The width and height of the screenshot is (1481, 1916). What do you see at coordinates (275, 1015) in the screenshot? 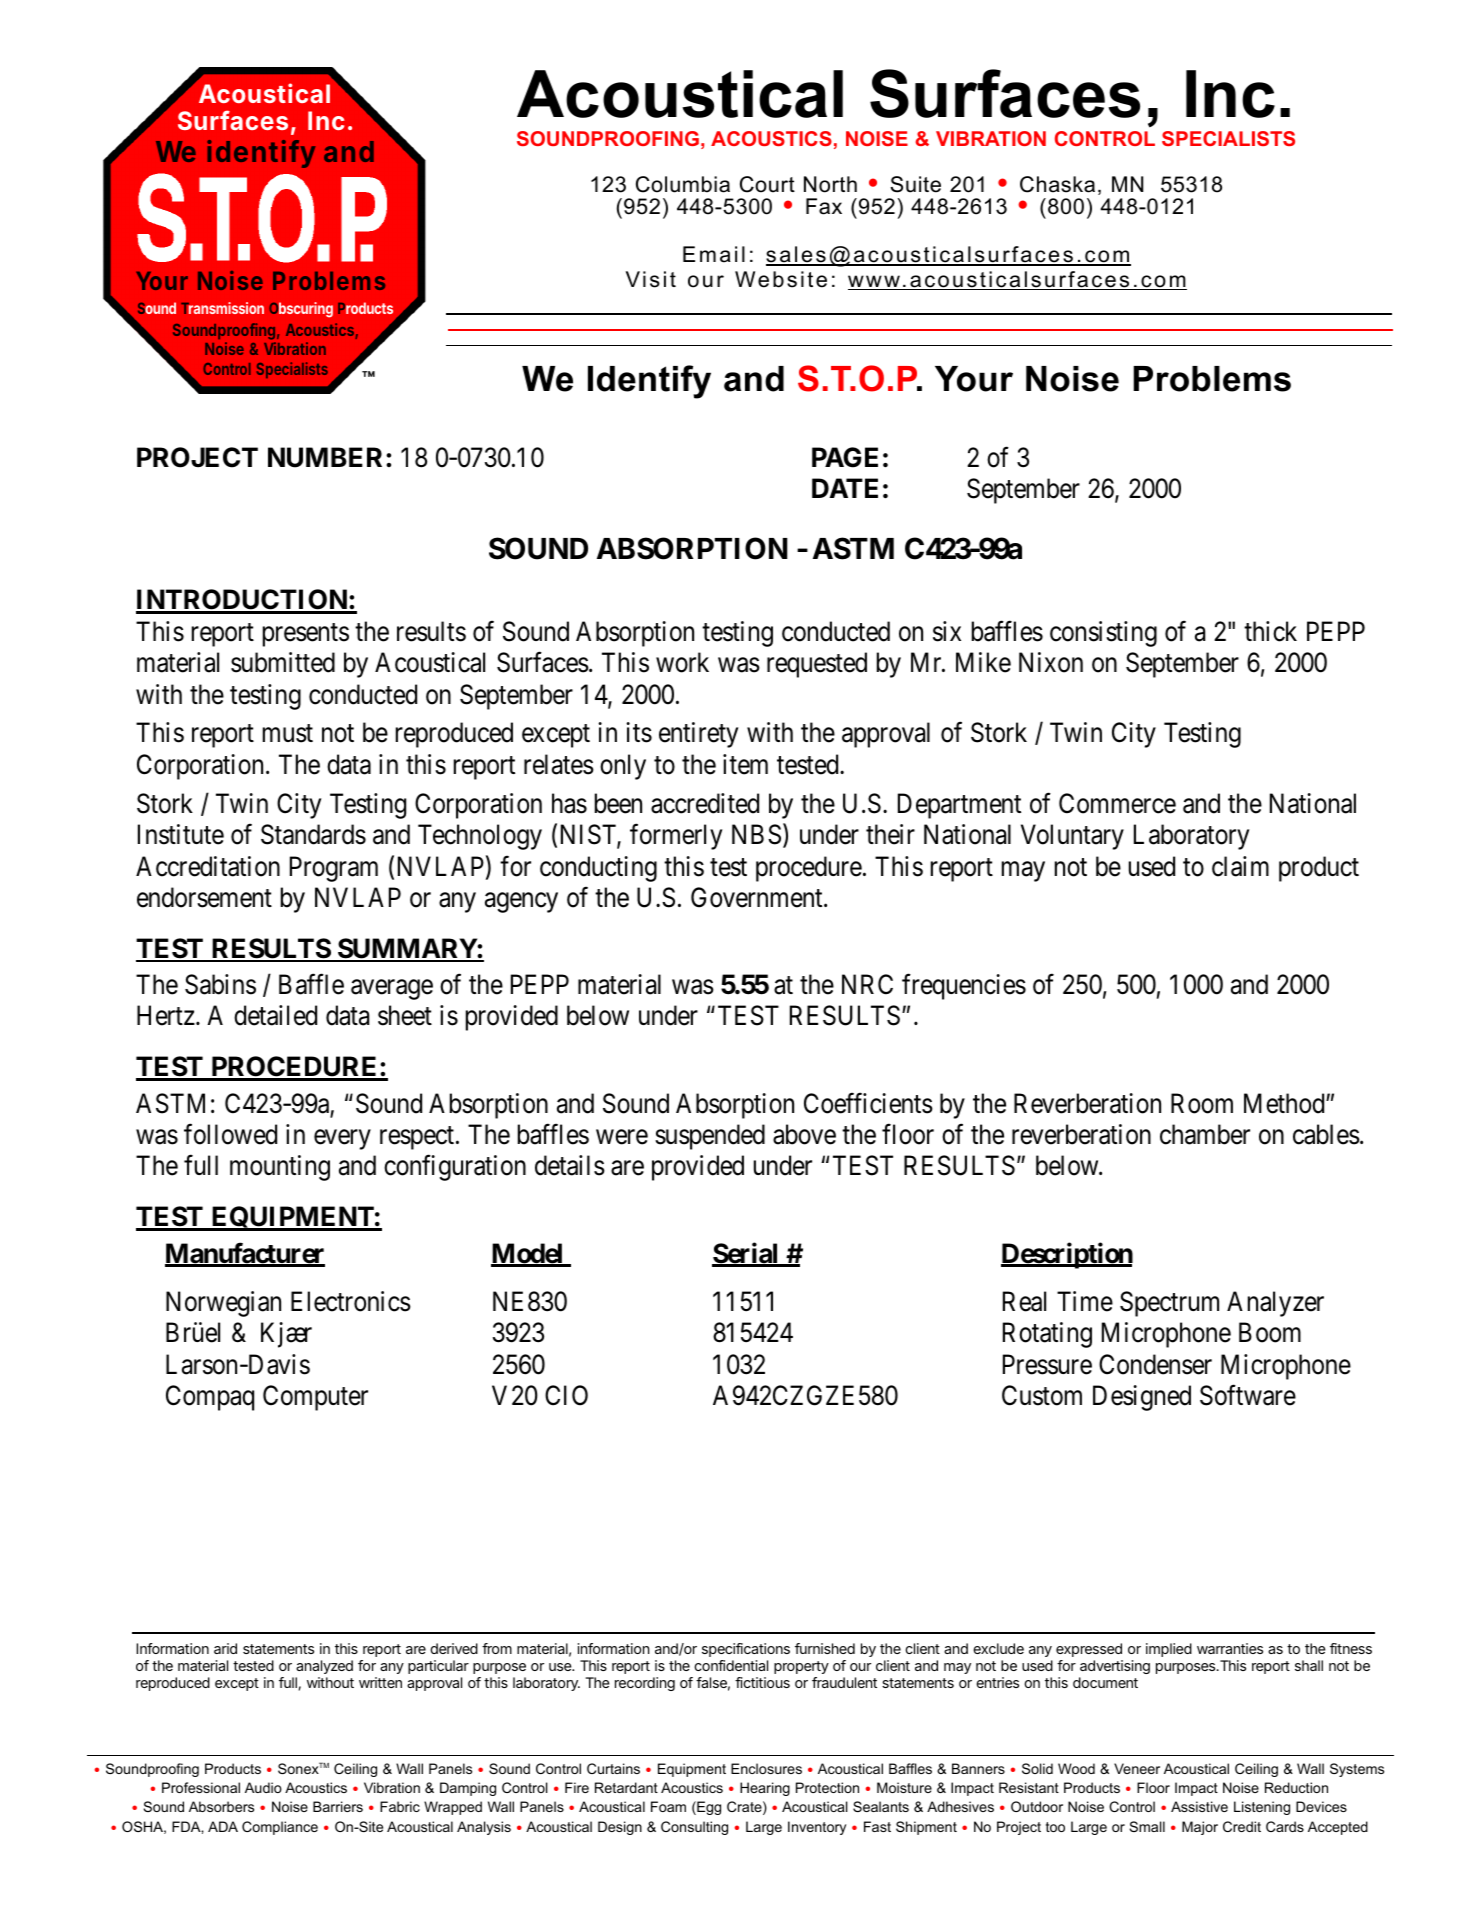
I see `detailed` at bounding box center [275, 1015].
